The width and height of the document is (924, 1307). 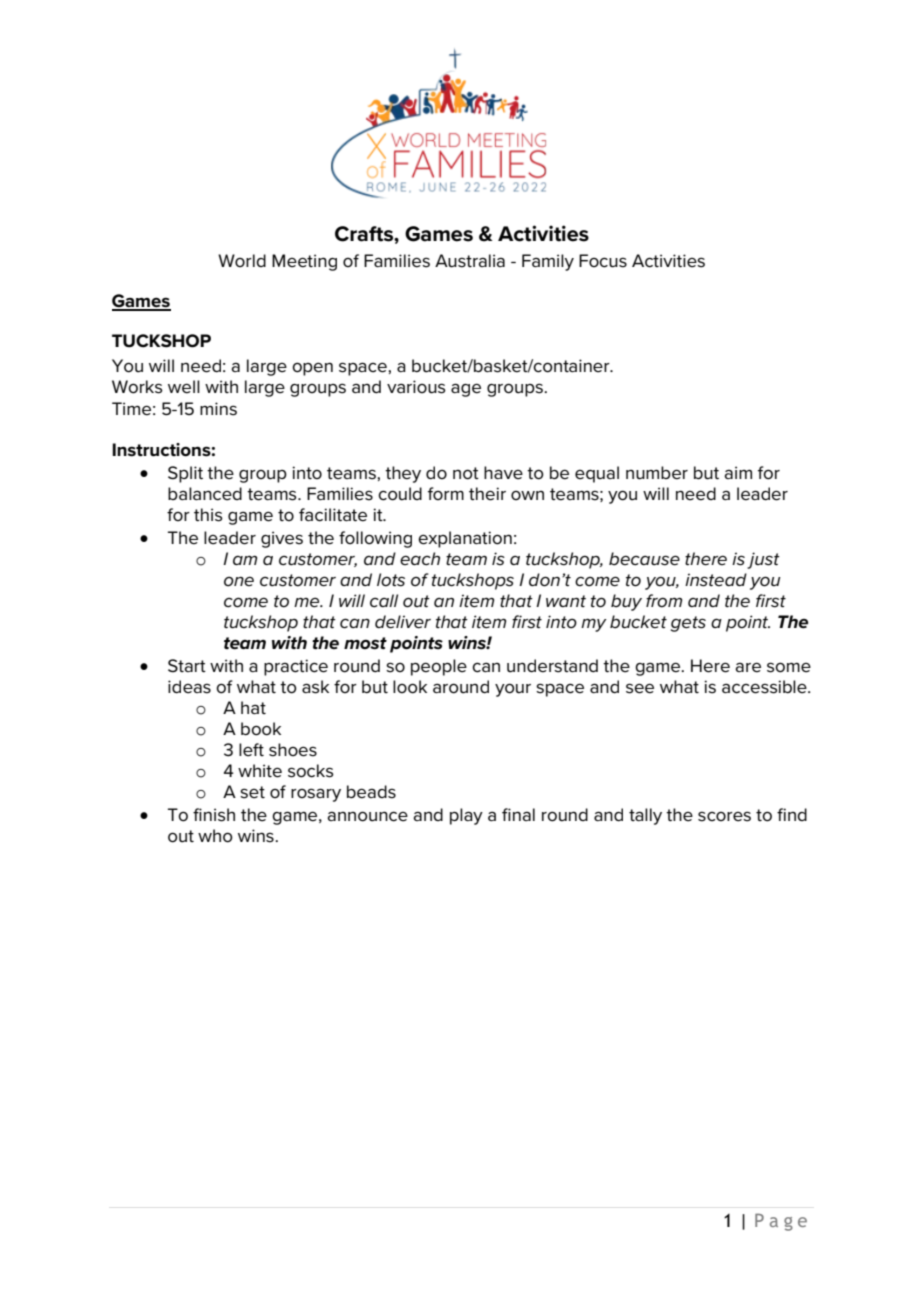 I want to click on Page, so click(x=781, y=1222).
